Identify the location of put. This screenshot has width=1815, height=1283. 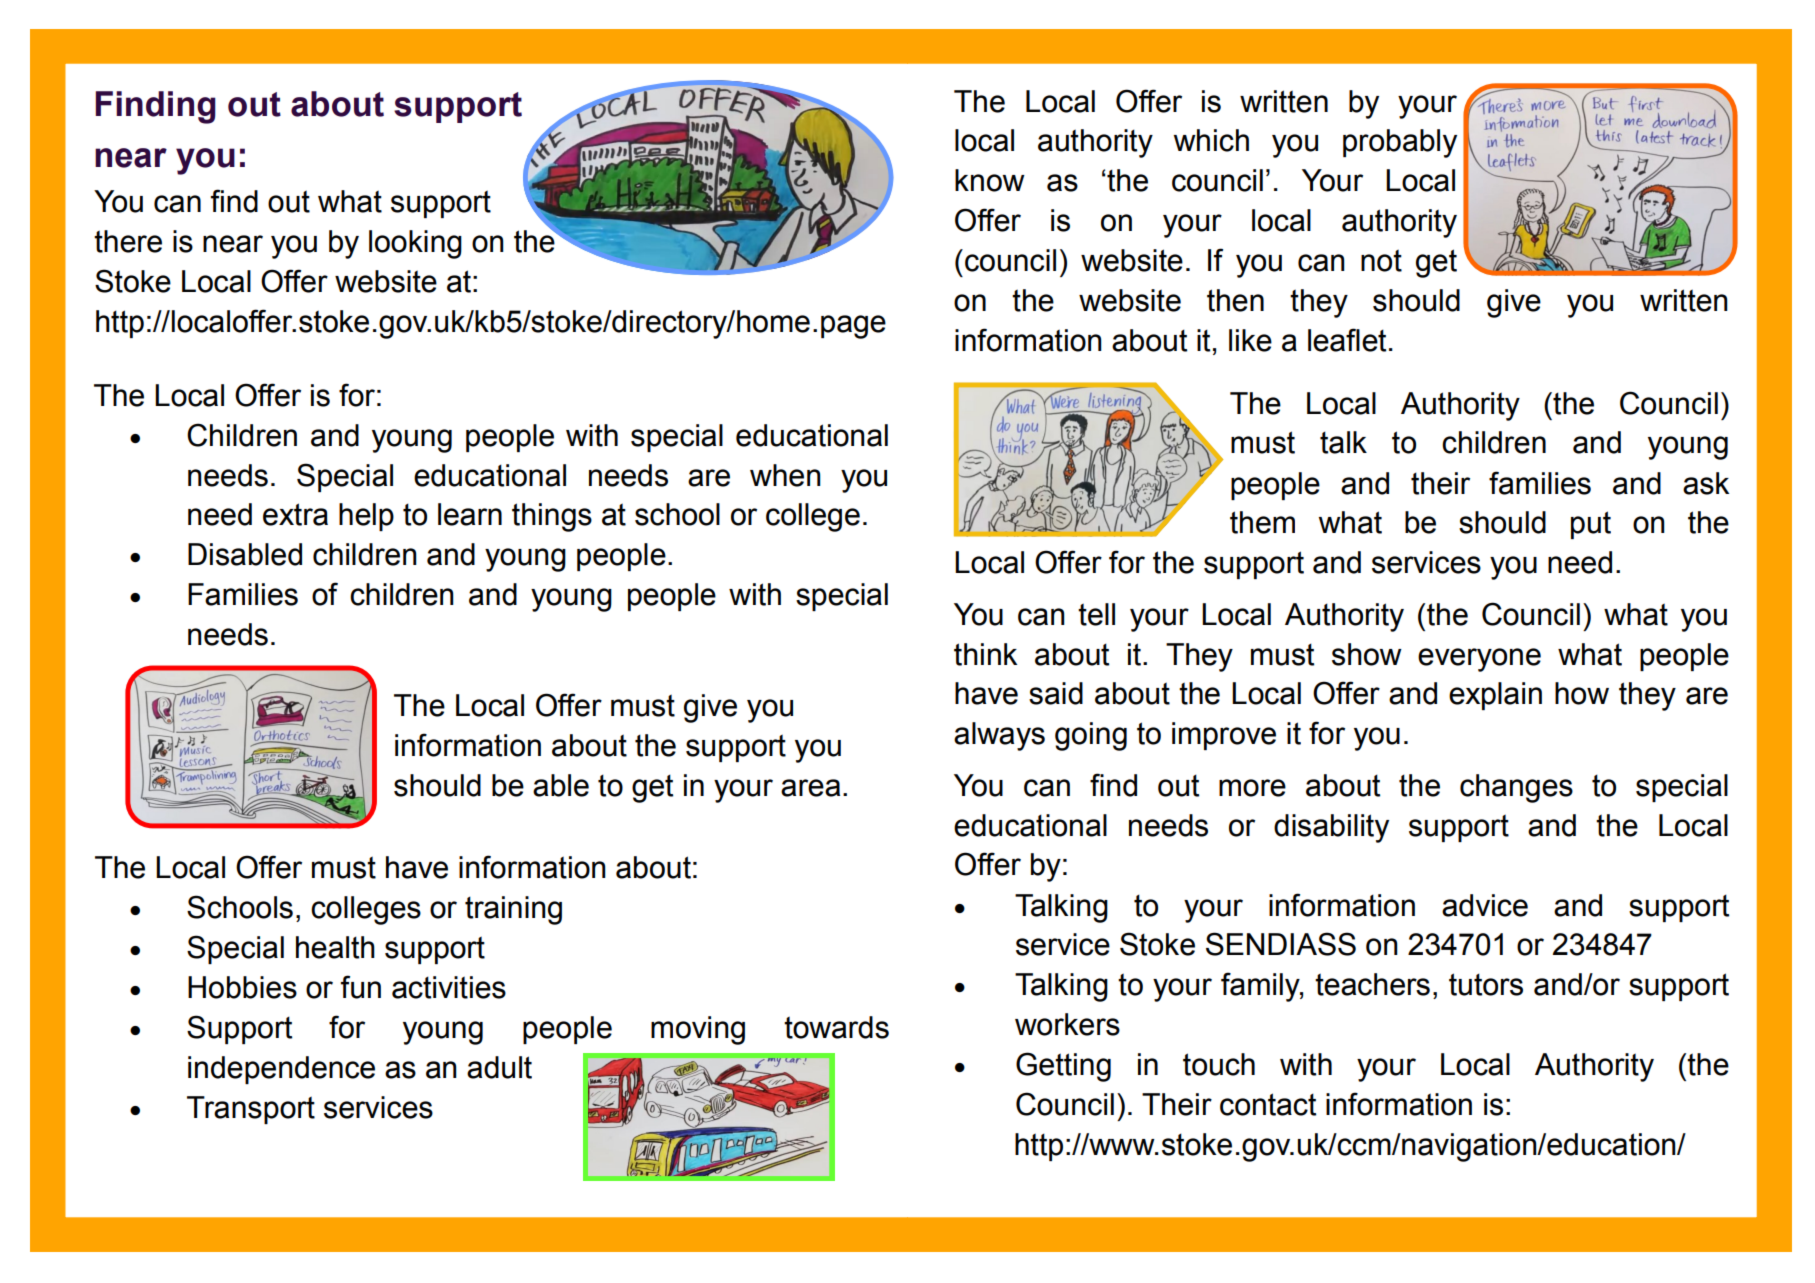
(1591, 525).
